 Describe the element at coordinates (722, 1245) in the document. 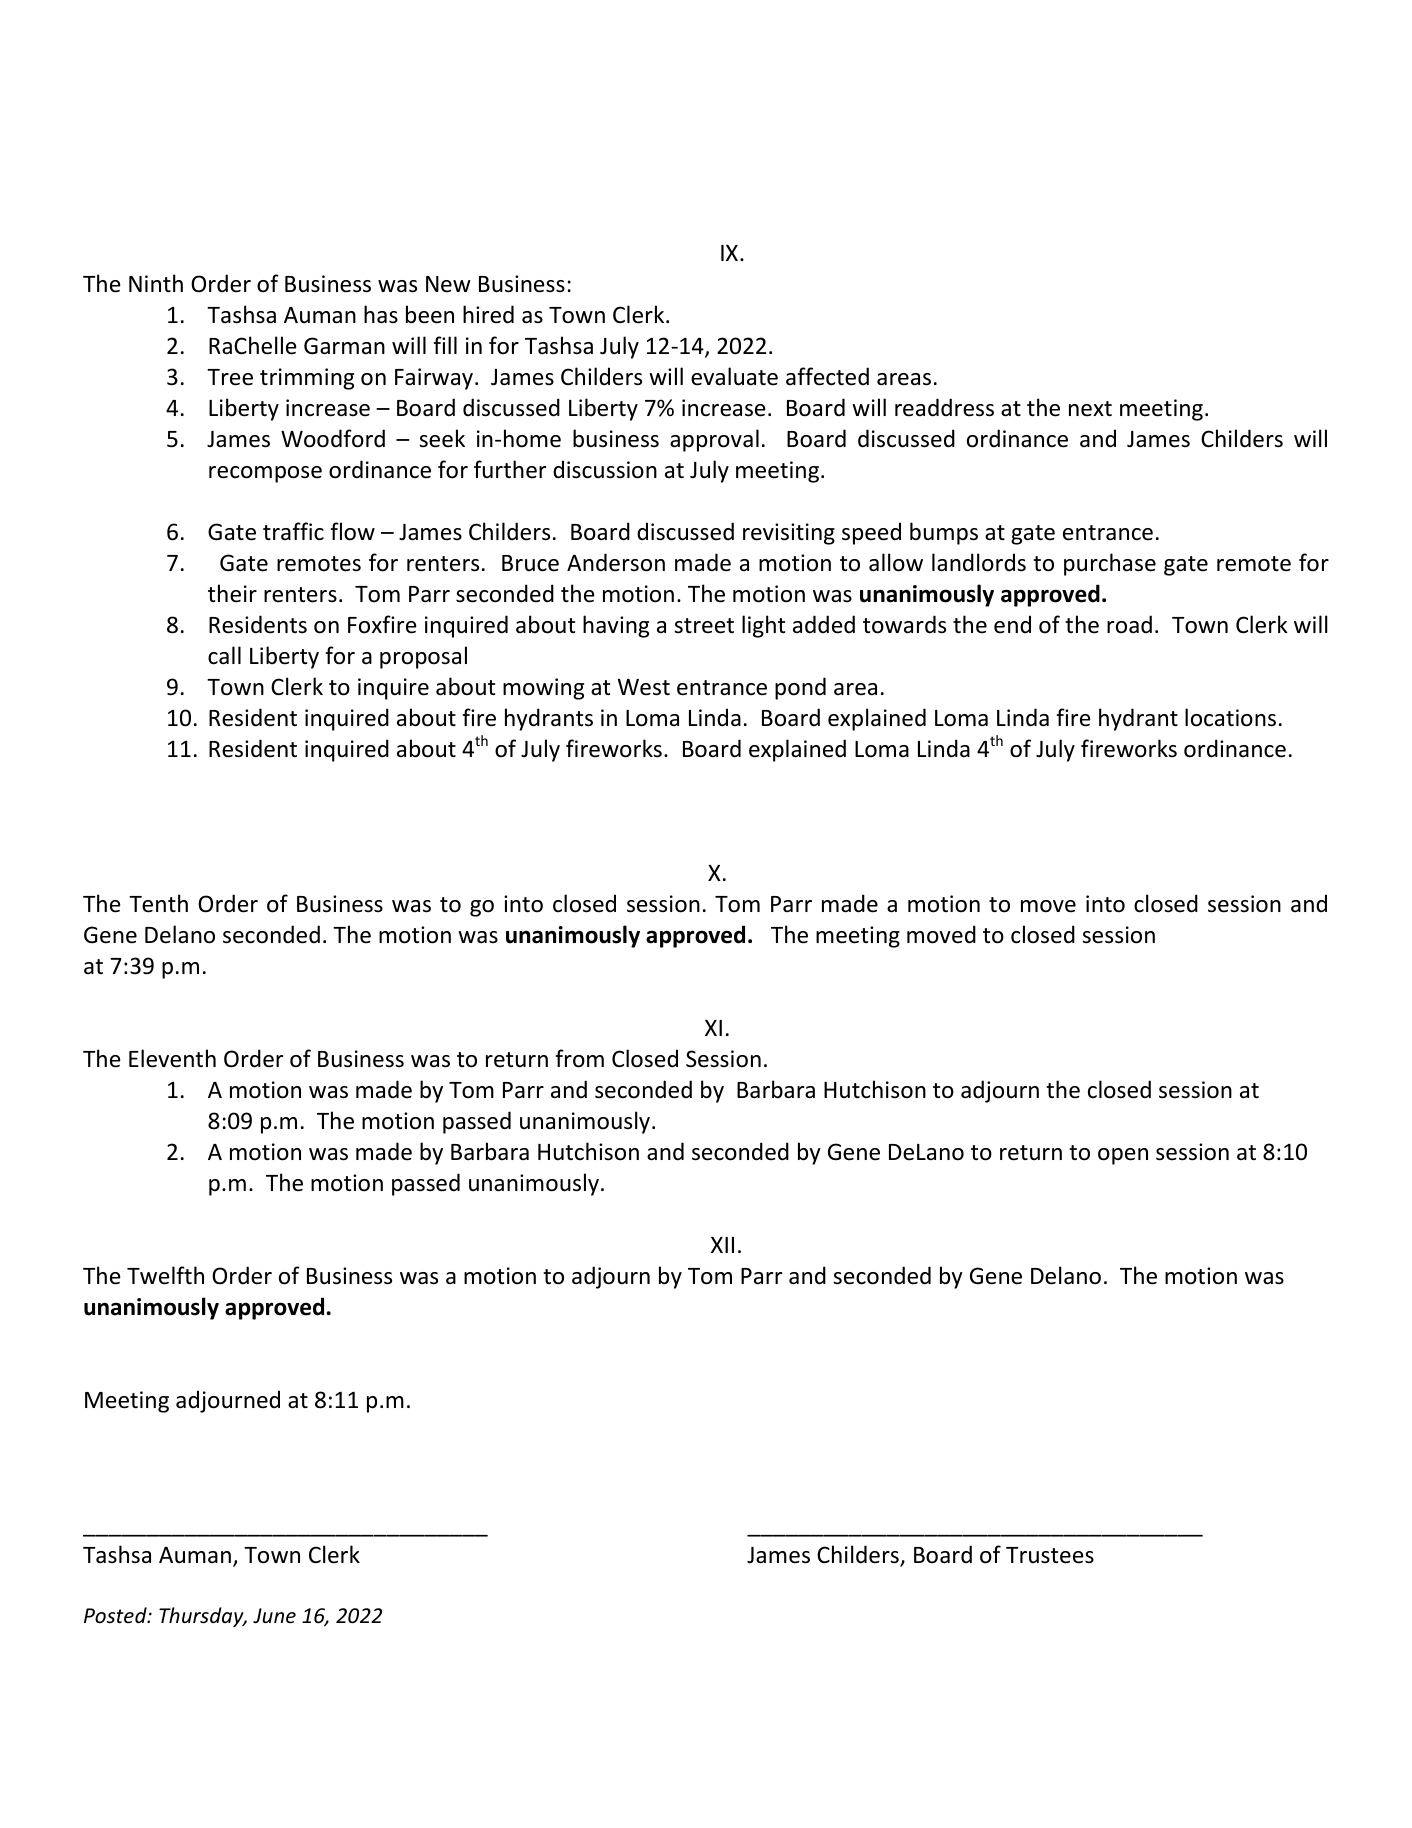

I see `XII` at that location.
